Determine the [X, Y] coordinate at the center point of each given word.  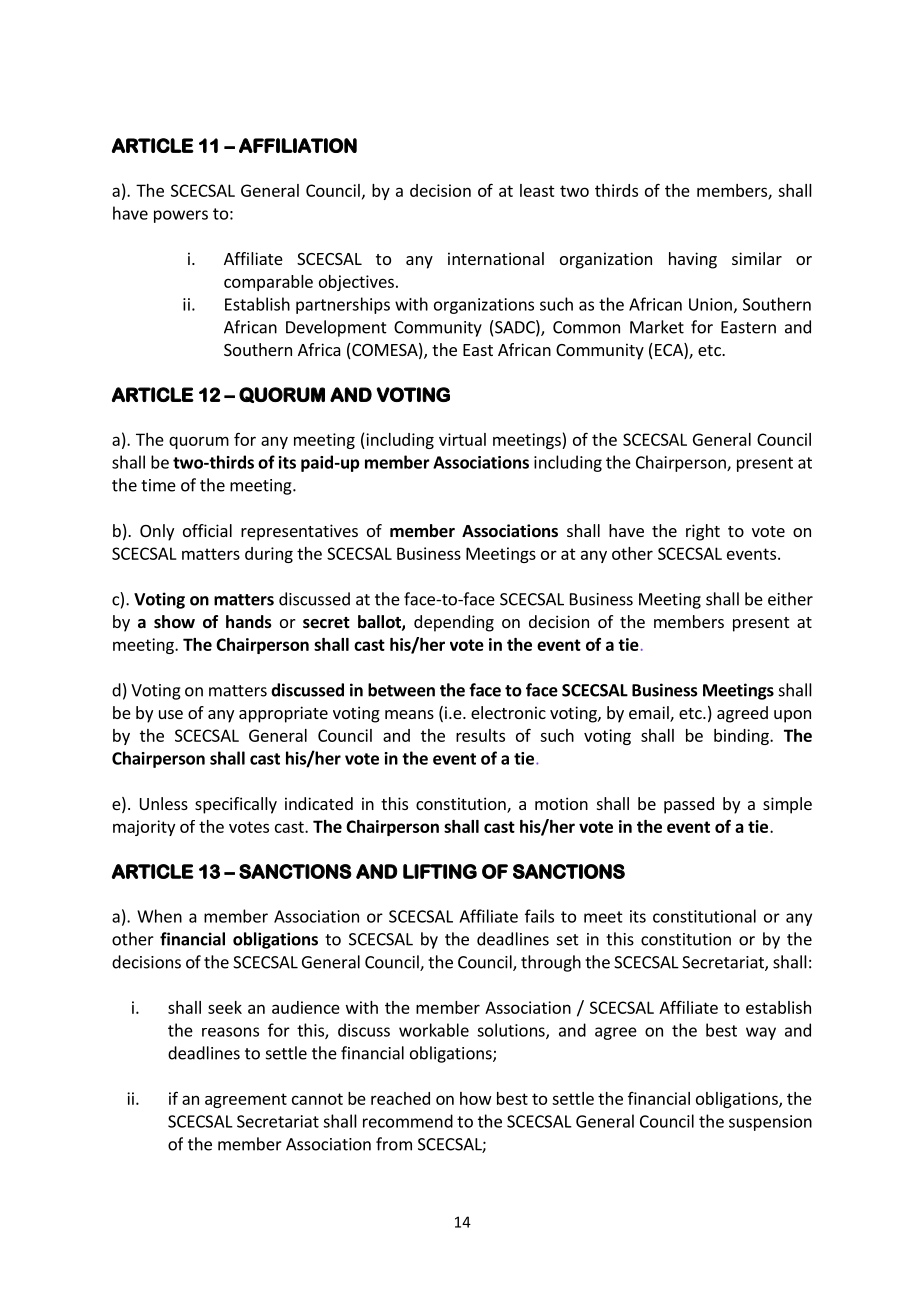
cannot [317, 1099]
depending [454, 623]
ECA [670, 351]
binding [742, 737]
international [496, 258]
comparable [268, 283]
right [703, 532]
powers [181, 216]
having [693, 260]
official [207, 530]
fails [539, 916]
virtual [462, 439]
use [171, 714]
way [761, 1033]
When [159, 916]
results [480, 735]
